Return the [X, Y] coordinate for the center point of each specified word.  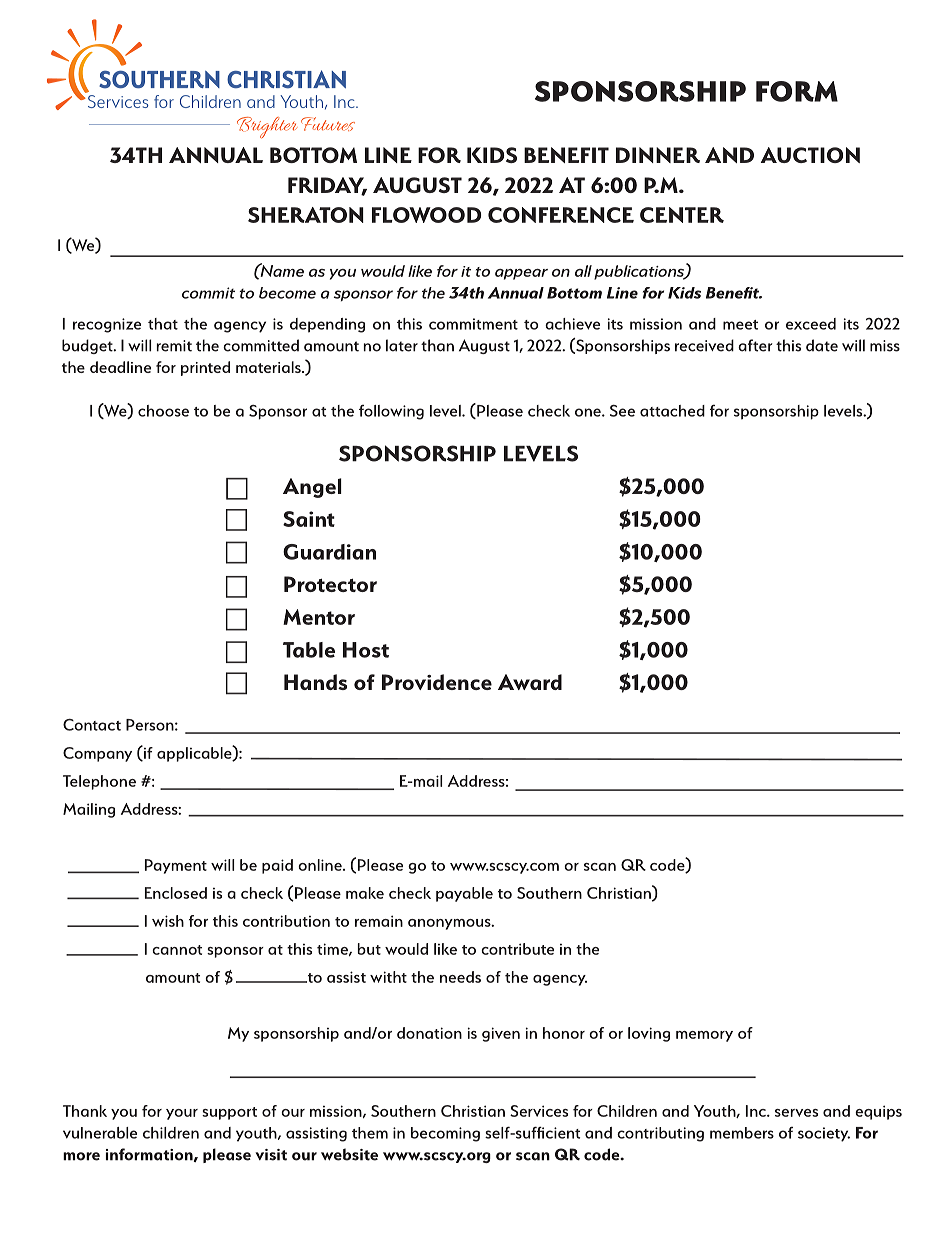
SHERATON [306, 215]
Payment [176, 866]
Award [530, 682]
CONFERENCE [561, 215]
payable [464, 894]
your [182, 1114]
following [391, 412]
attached [672, 411]
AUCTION [810, 155]
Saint [309, 519]
